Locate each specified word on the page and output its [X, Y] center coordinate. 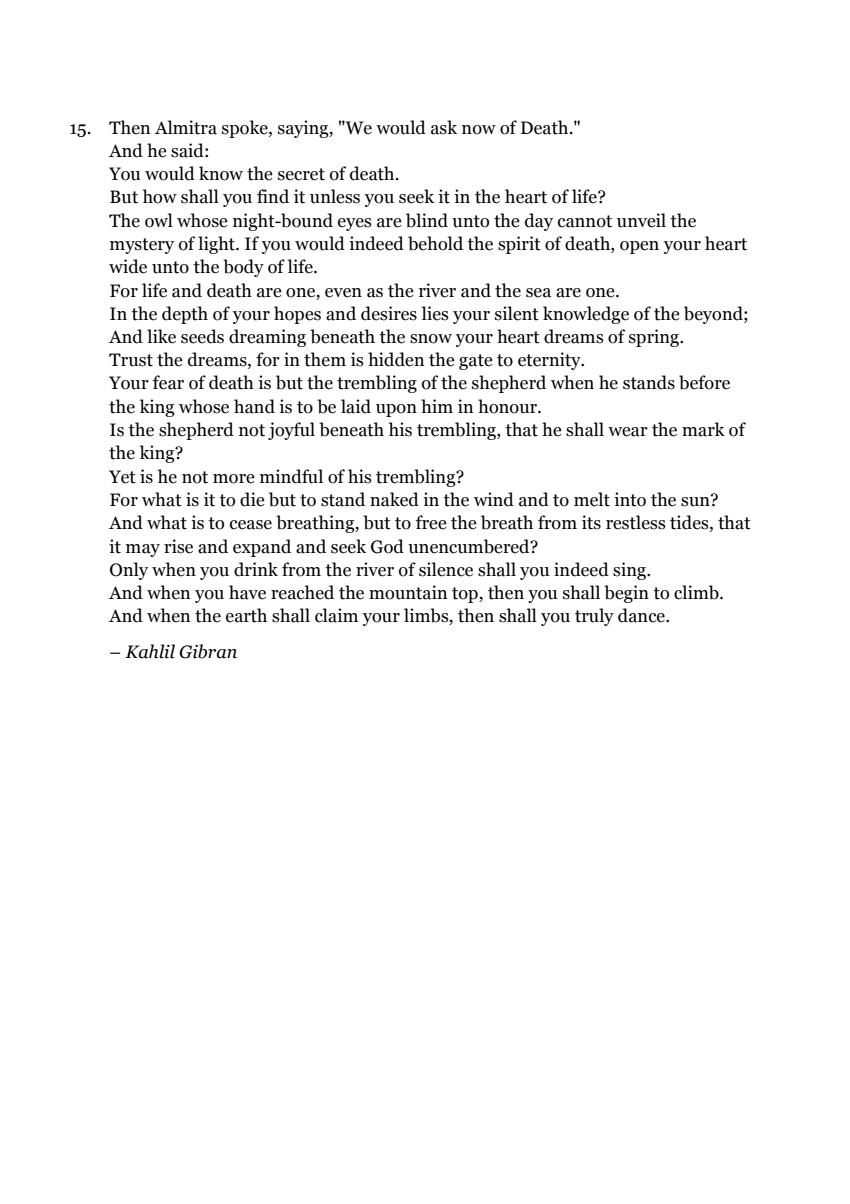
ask [444, 127]
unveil [641, 220]
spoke [246, 129]
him [437, 406]
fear [168, 382]
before [704, 382]
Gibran [208, 651]
